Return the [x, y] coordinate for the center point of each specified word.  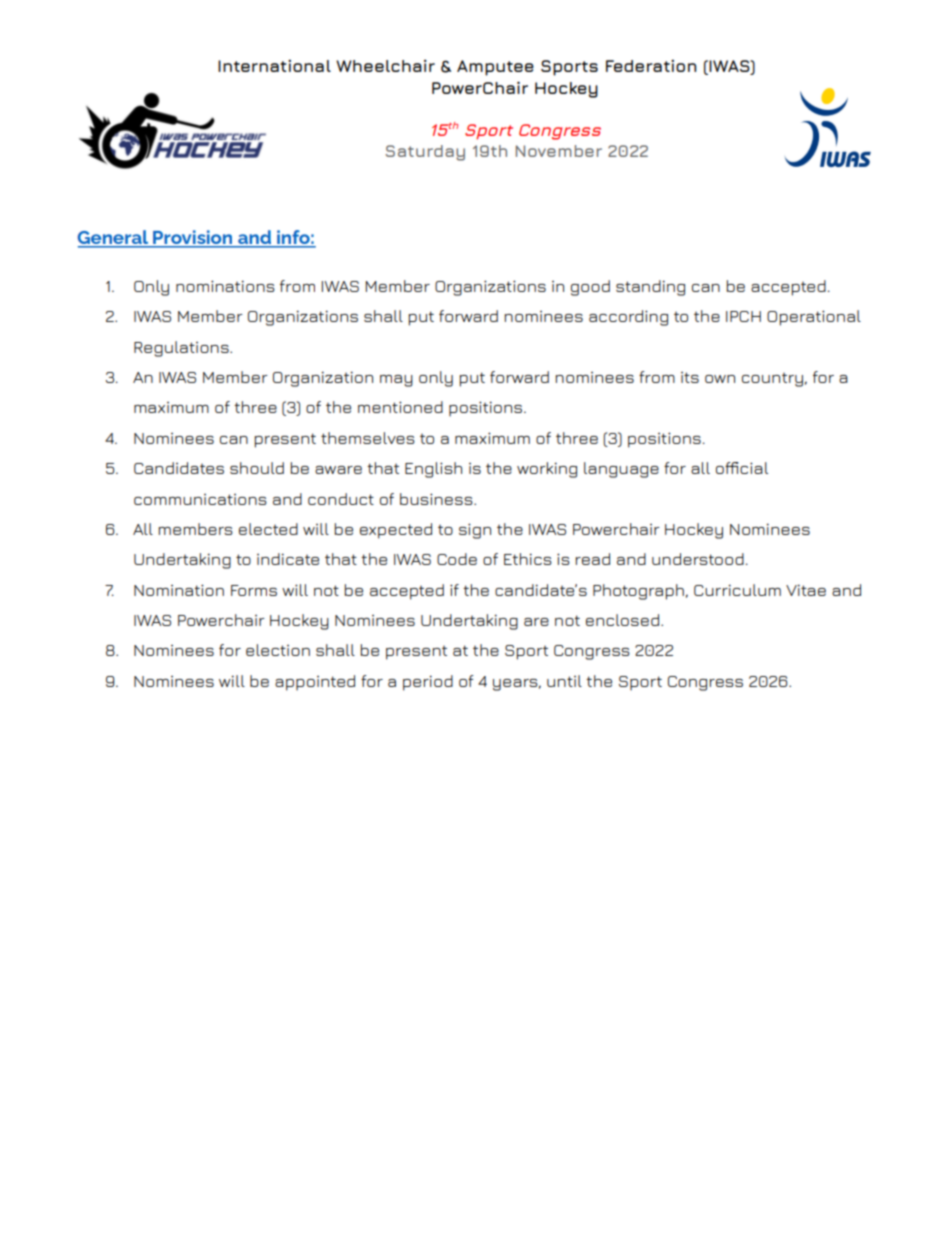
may [396, 381]
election [278, 650]
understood [698, 559]
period [428, 683]
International [274, 66]
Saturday [425, 153]
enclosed [622, 620]
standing [650, 288]
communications [200, 499]
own [720, 379]
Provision [193, 238]
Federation [651, 66]
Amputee [495, 68]
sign [475, 531]
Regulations [182, 349]
